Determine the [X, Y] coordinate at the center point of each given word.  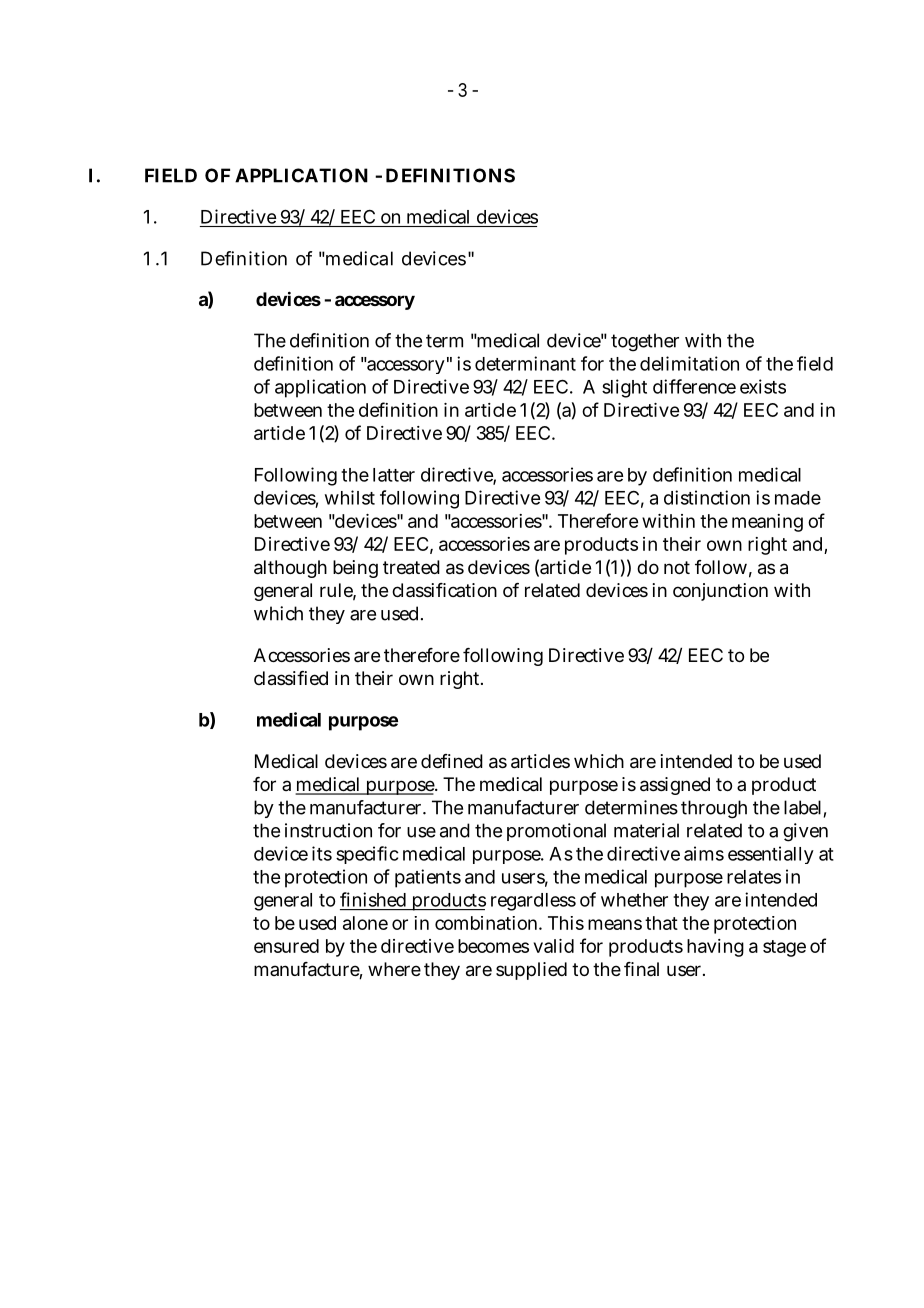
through [714, 809]
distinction [707, 497]
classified [291, 678]
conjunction [720, 592]
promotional [556, 832]
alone [365, 923]
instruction [328, 830]
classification [444, 590]
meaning [767, 523]
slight [624, 388]
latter [394, 475]
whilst [350, 497]
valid [554, 946]
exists [763, 386]
